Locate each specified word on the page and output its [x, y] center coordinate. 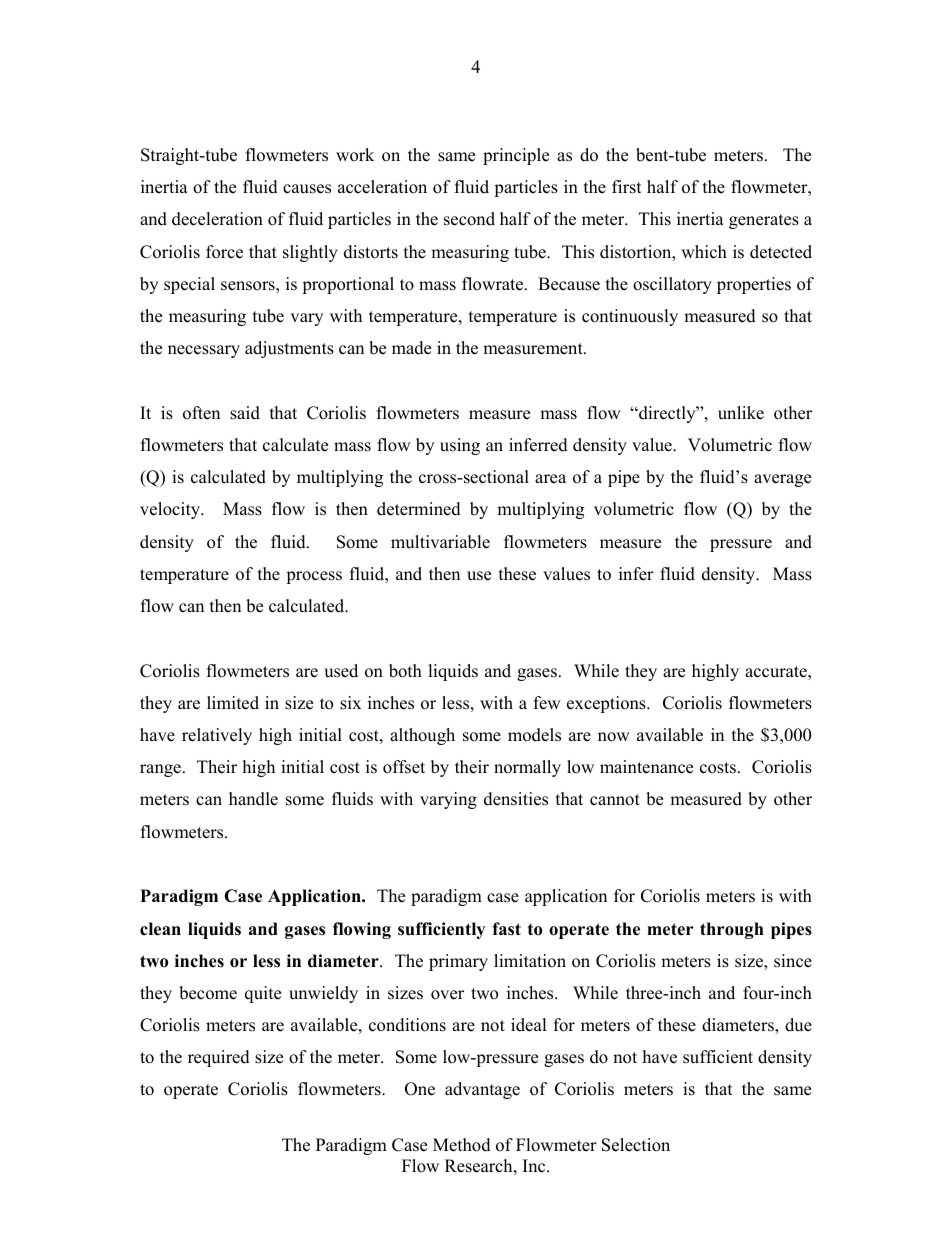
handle [253, 799]
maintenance [646, 767]
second [469, 219]
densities [516, 799]
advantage [482, 1090]
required [219, 1058]
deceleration [217, 219]
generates [764, 221]
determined [419, 509]
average [782, 480]
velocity [171, 510]
